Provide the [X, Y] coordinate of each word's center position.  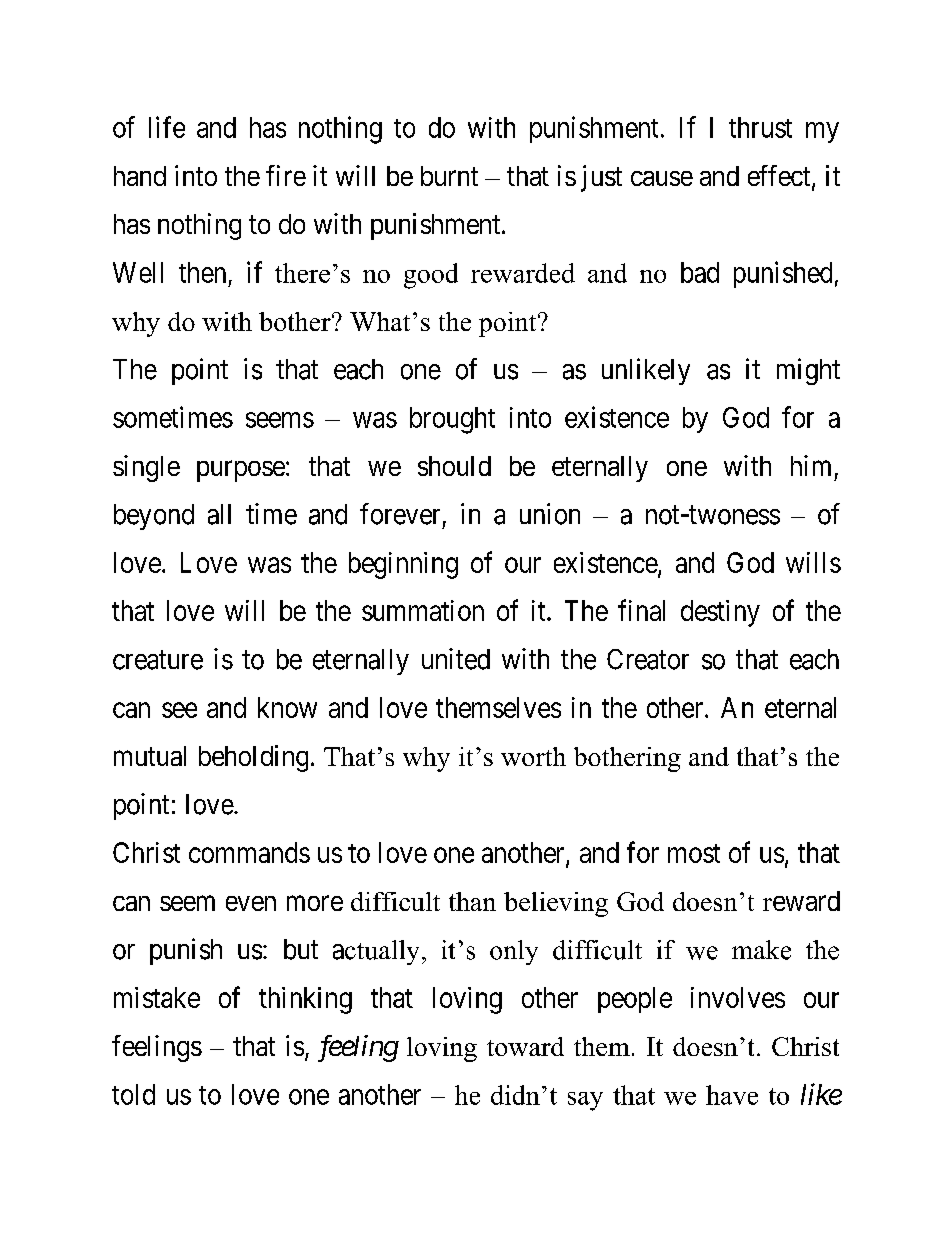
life [167, 127]
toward [525, 1046]
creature [158, 660]
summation [423, 610]
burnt [449, 176]
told [133, 1094]
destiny [720, 613]
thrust [760, 127]
